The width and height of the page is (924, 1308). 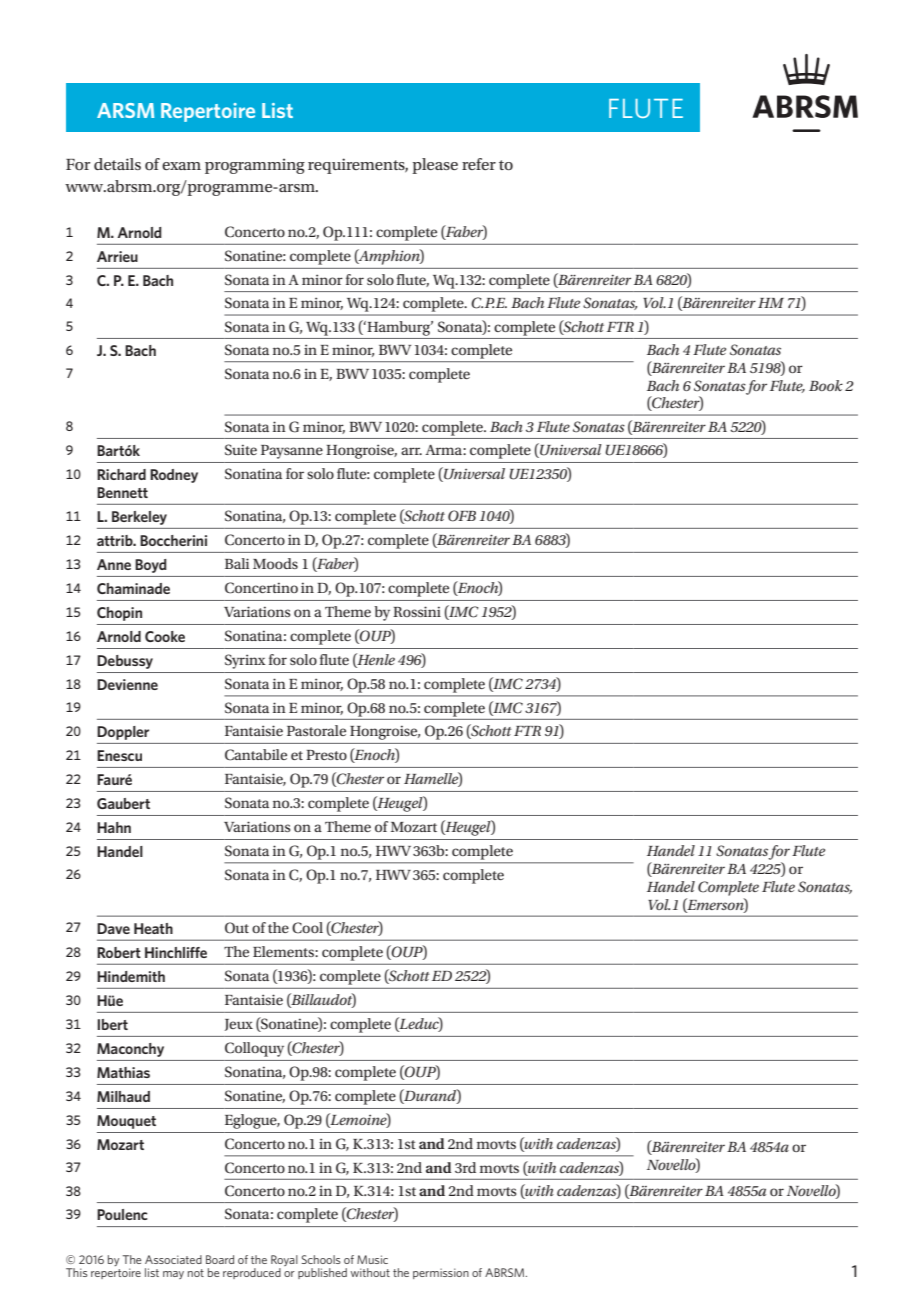 I want to click on refer, so click(x=479, y=164).
